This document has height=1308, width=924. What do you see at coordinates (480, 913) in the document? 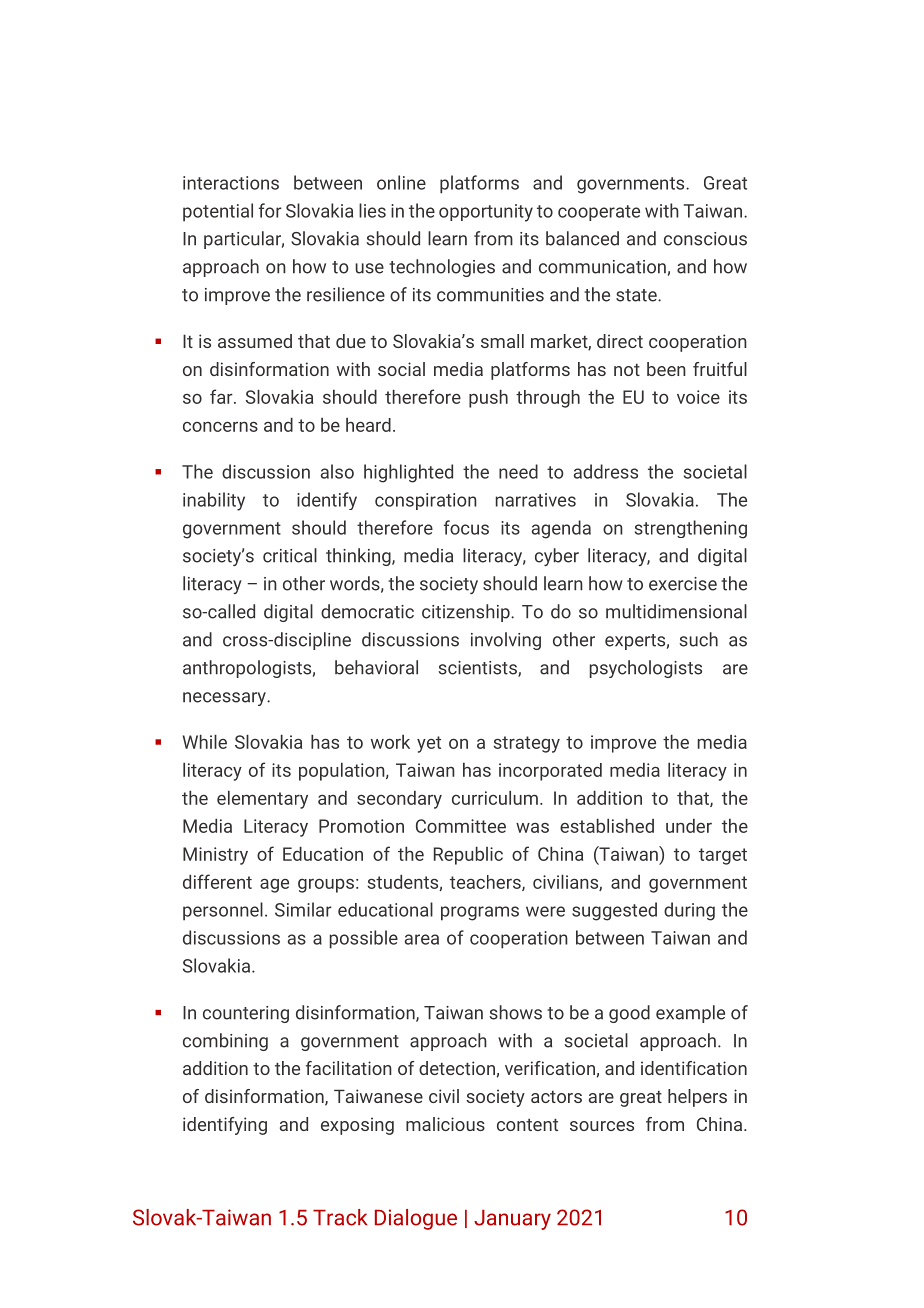
I see `programs` at bounding box center [480, 913].
